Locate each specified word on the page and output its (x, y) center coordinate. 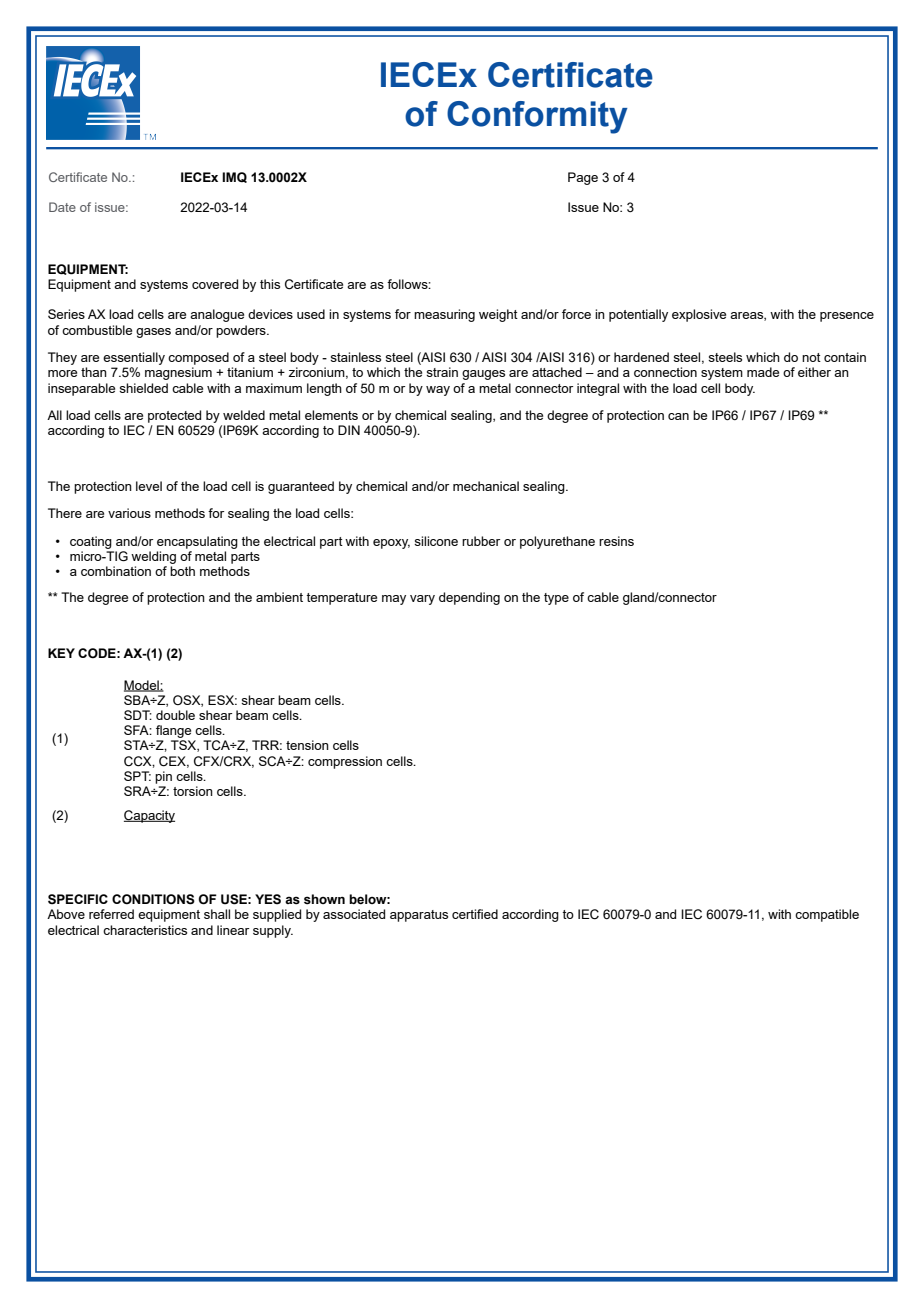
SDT (138, 715)
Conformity (537, 117)
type (556, 599)
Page (583, 178)
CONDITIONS (153, 899)
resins (616, 541)
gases (153, 333)
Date (62, 207)
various (129, 513)
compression (345, 762)
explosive (699, 315)
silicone (436, 541)
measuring (444, 315)
